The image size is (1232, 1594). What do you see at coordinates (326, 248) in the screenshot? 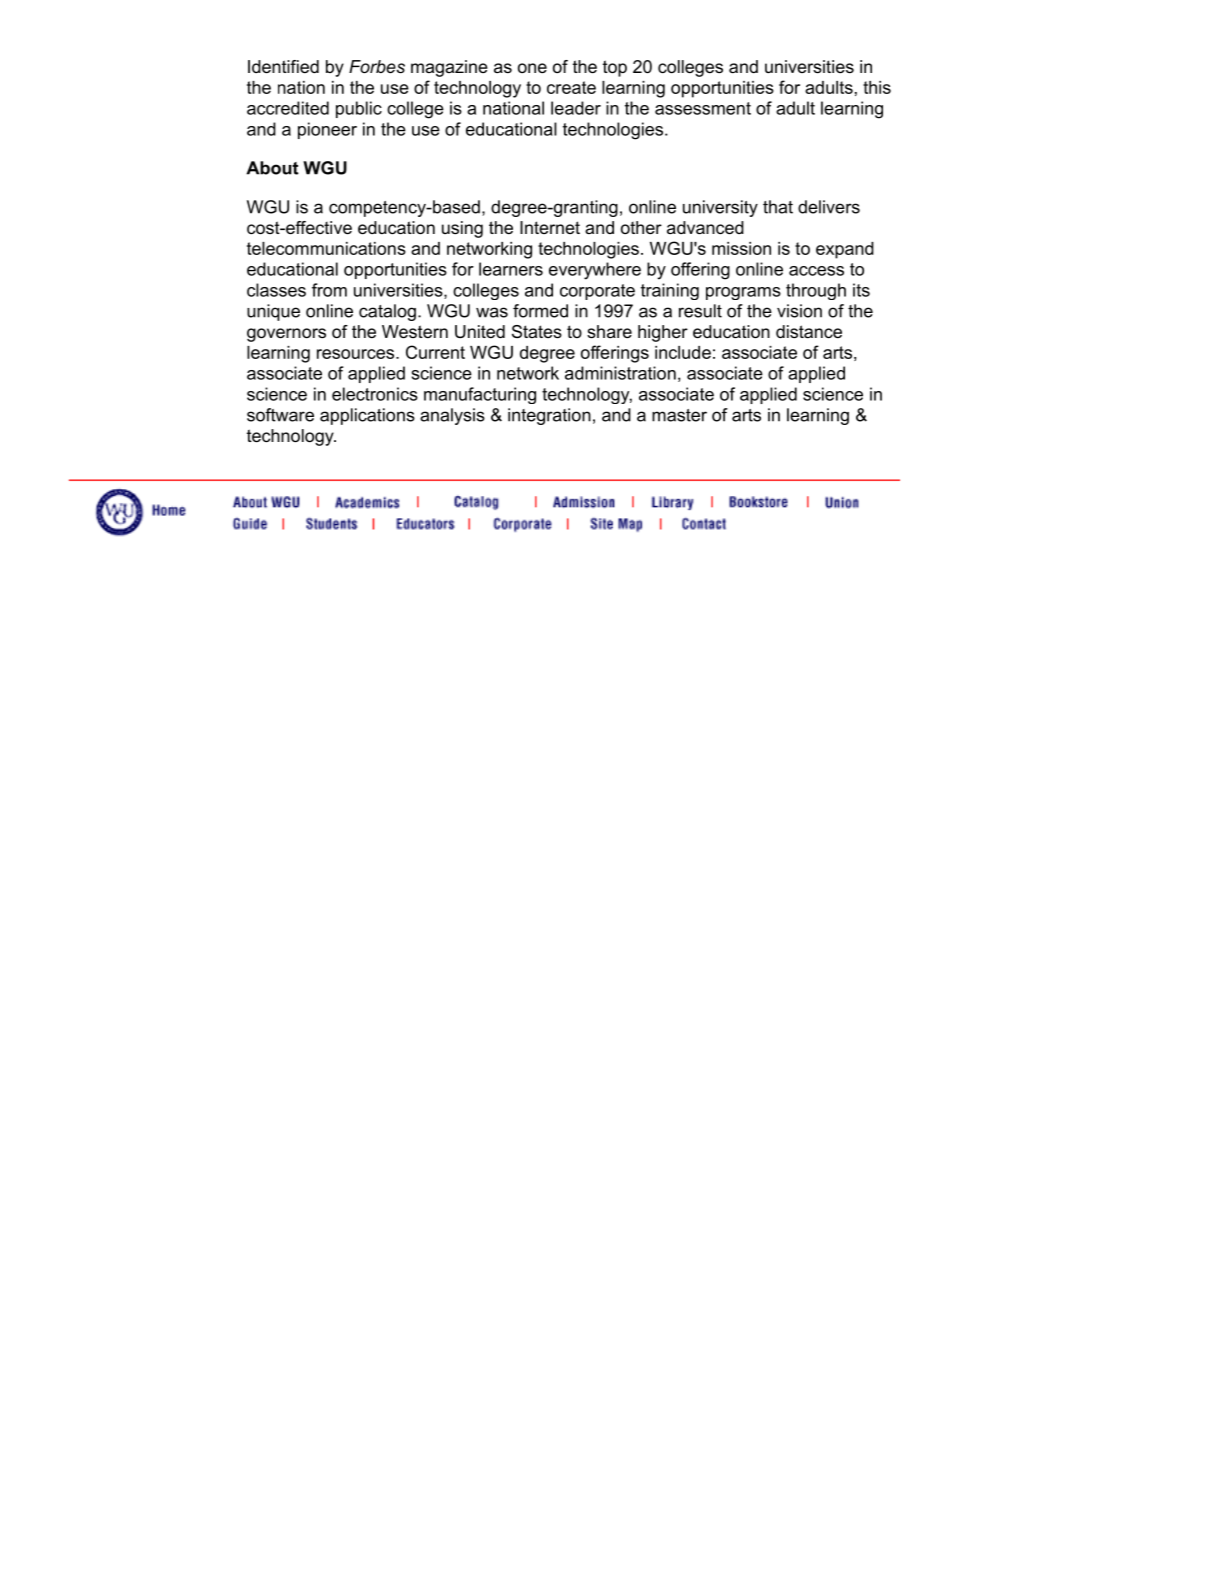
I see `telecommunications` at bounding box center [326, 248].
